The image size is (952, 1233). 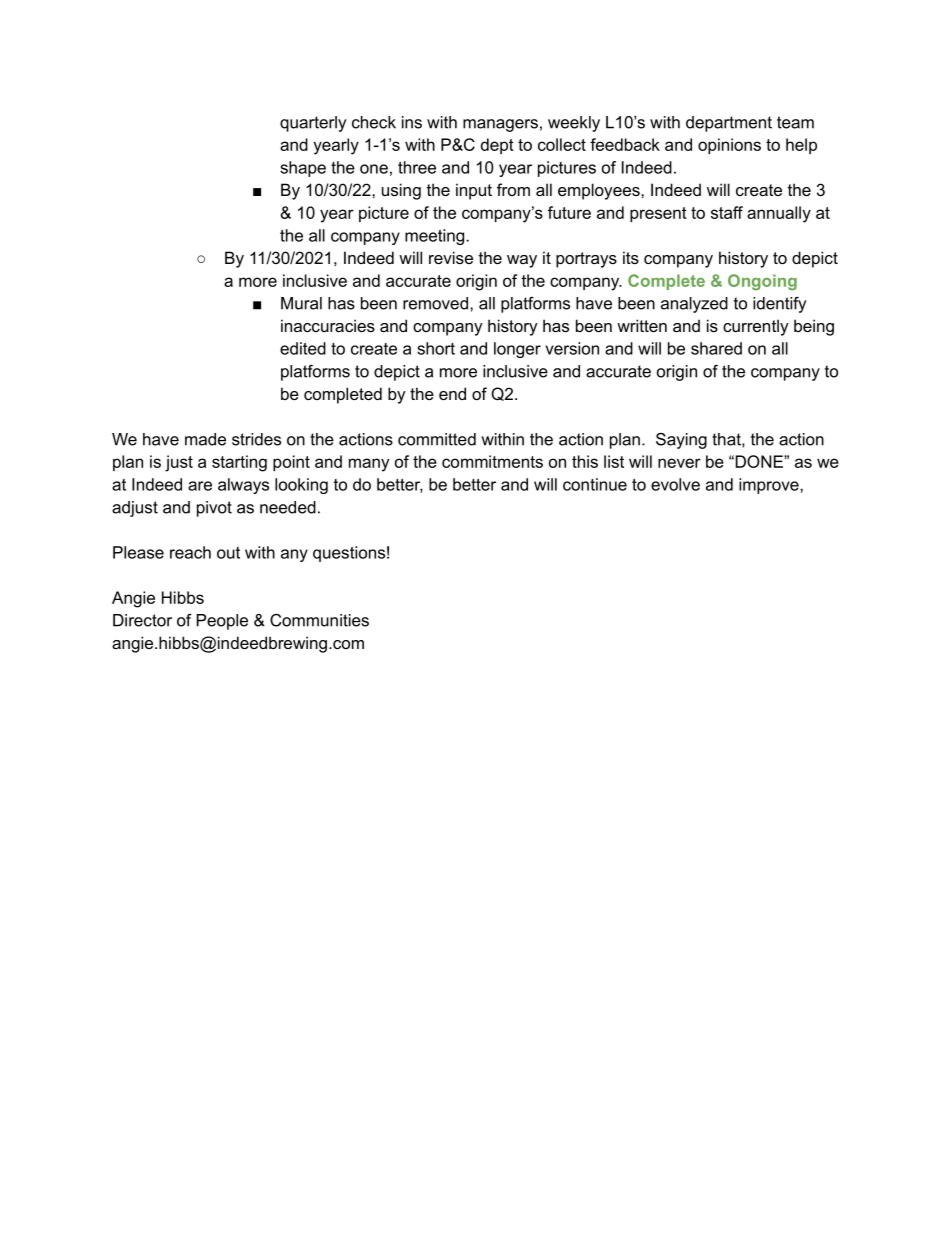 I want to click on dept, so click(x=497, y=146).
